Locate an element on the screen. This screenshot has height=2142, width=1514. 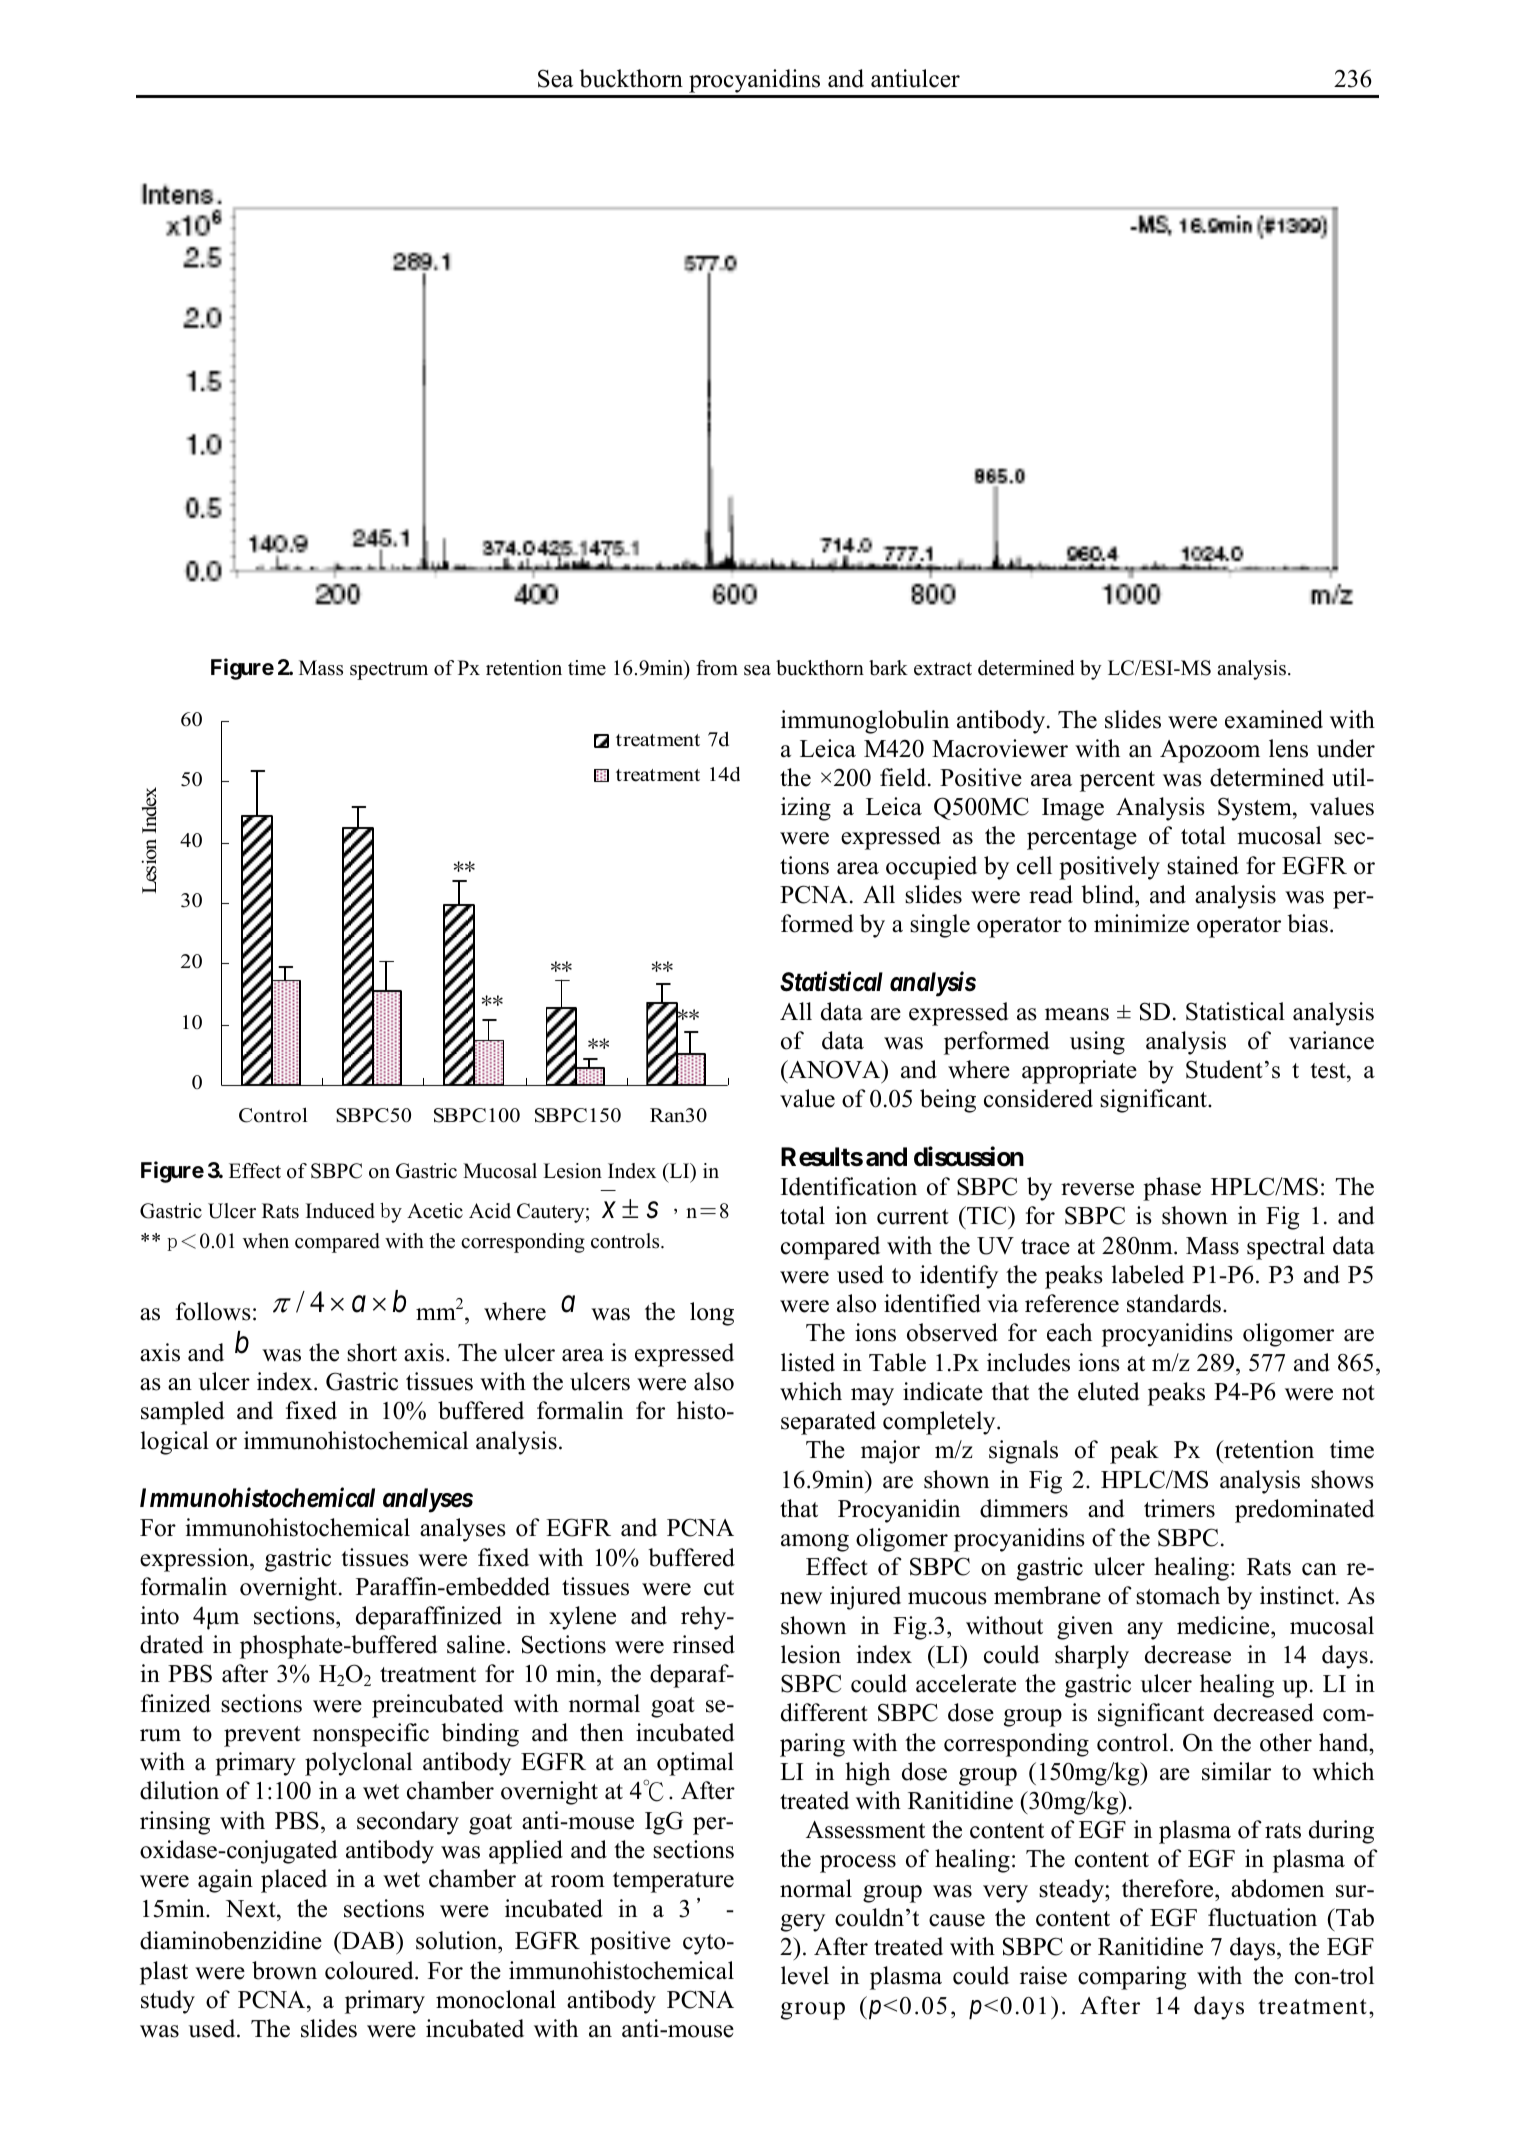
phase is located at coordinates (1172, 1189).
